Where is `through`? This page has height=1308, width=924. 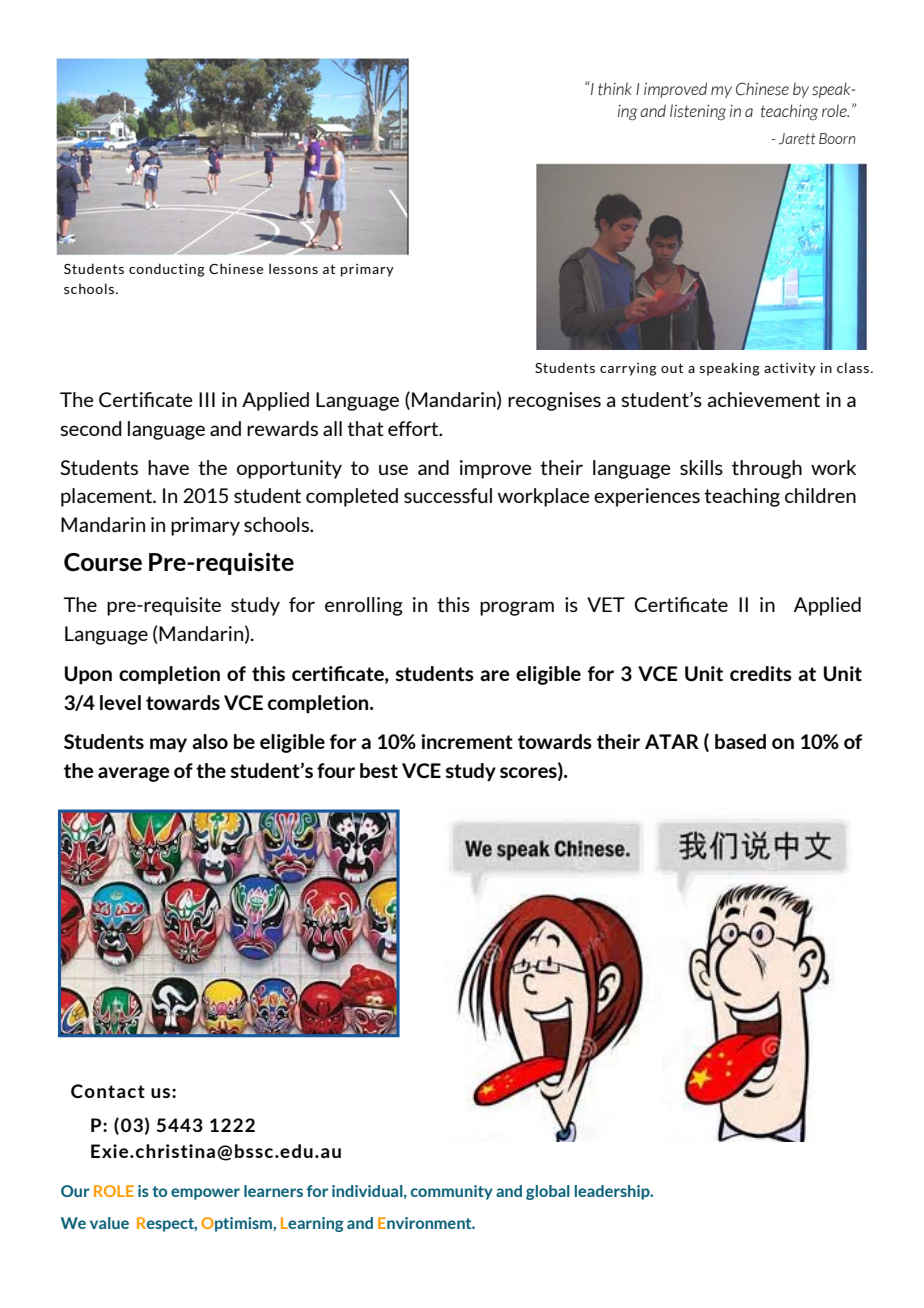 through is located at coordinates (767, 469).
